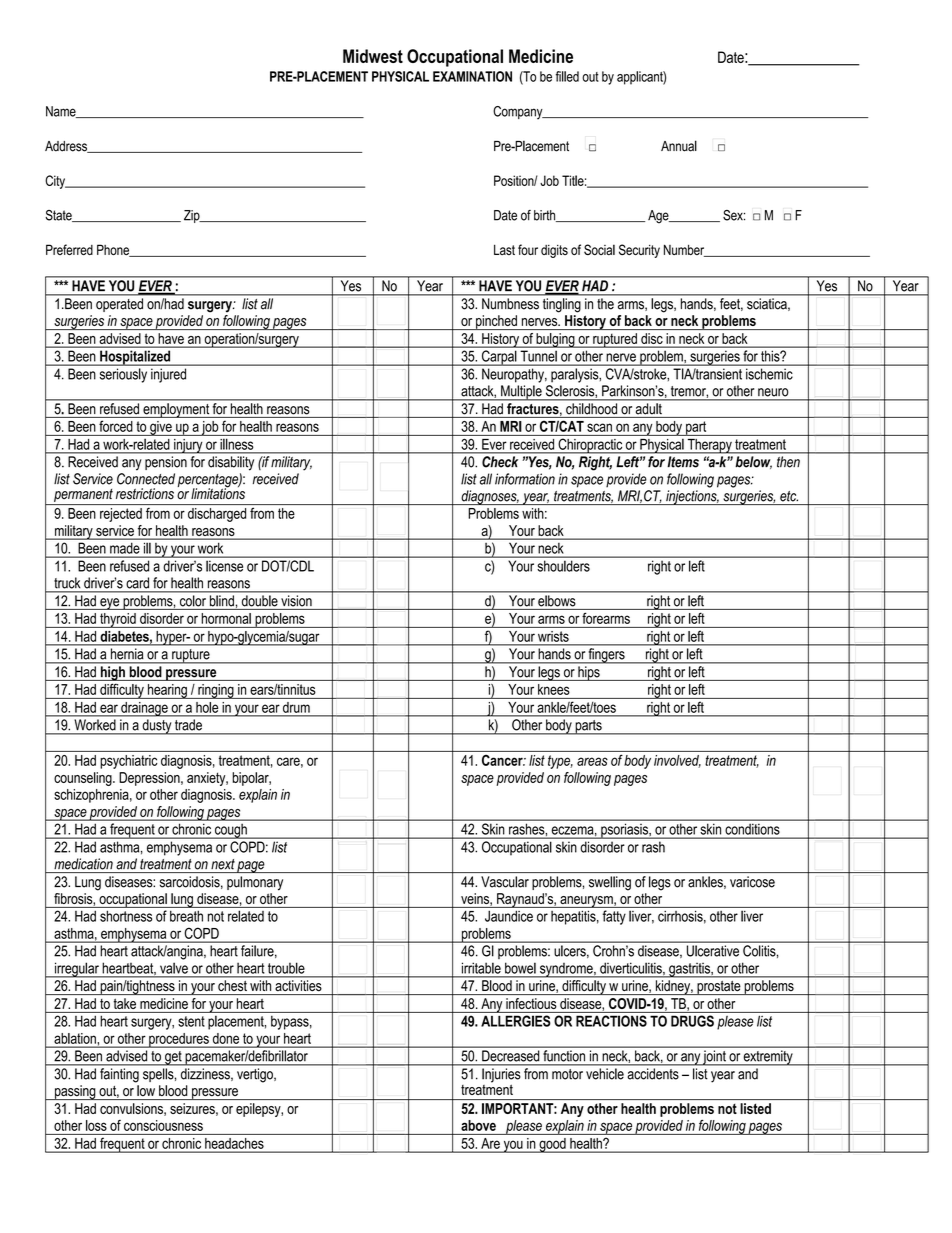  I want to click on shoulders, so click(564, 566).
